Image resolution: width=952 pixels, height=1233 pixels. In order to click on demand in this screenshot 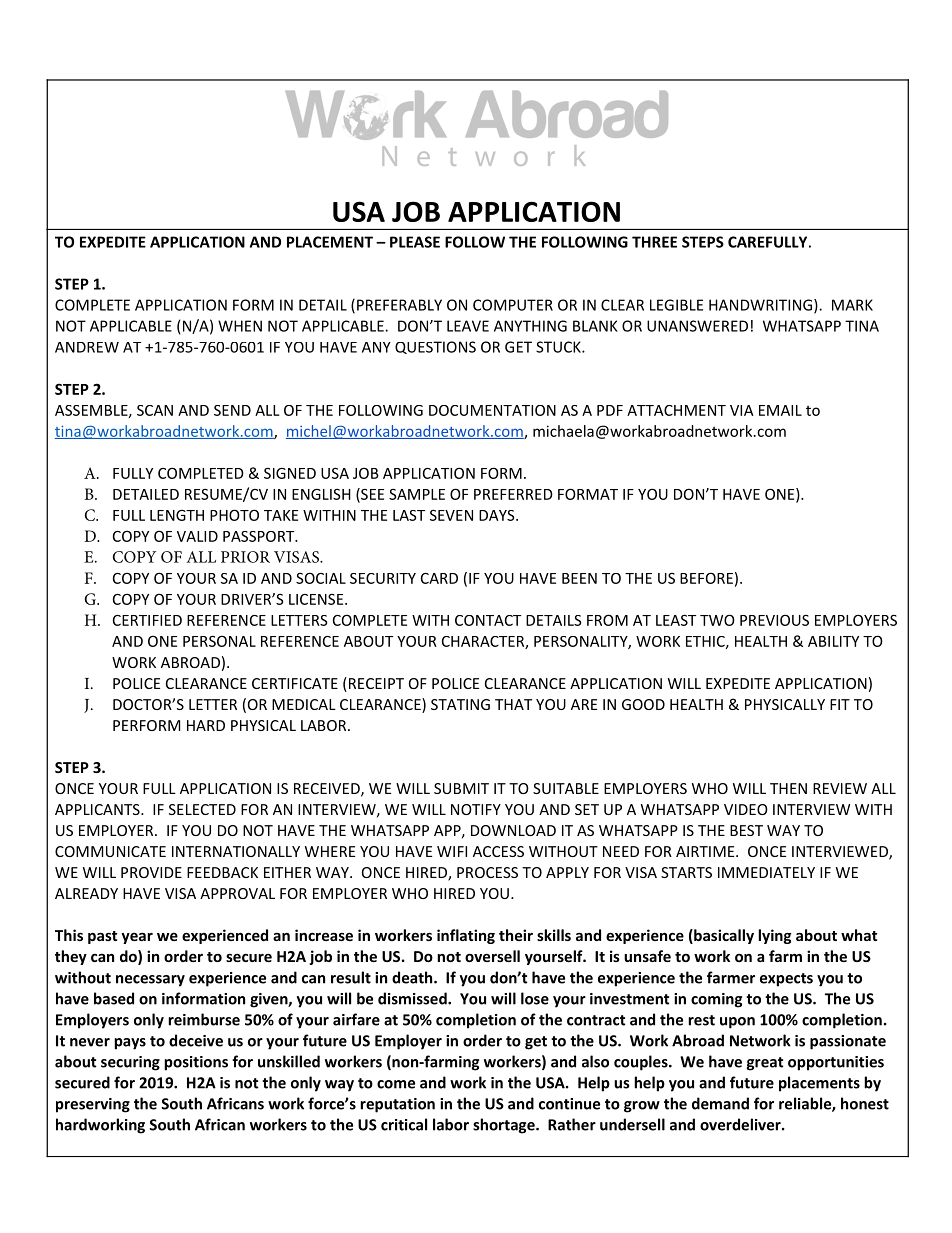, I will do `click(720, 1103)`.
